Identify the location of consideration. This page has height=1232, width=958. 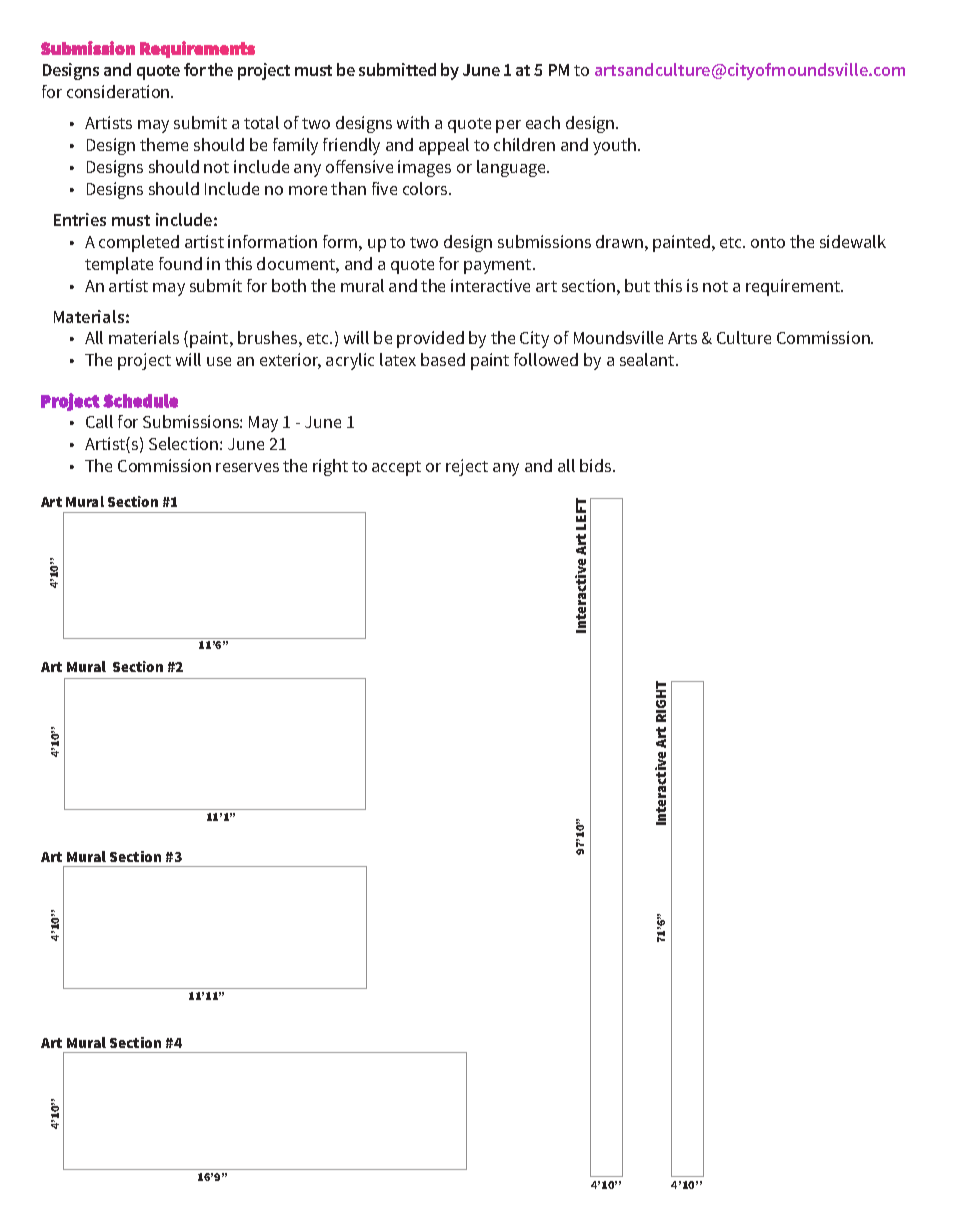
(119, 91).
